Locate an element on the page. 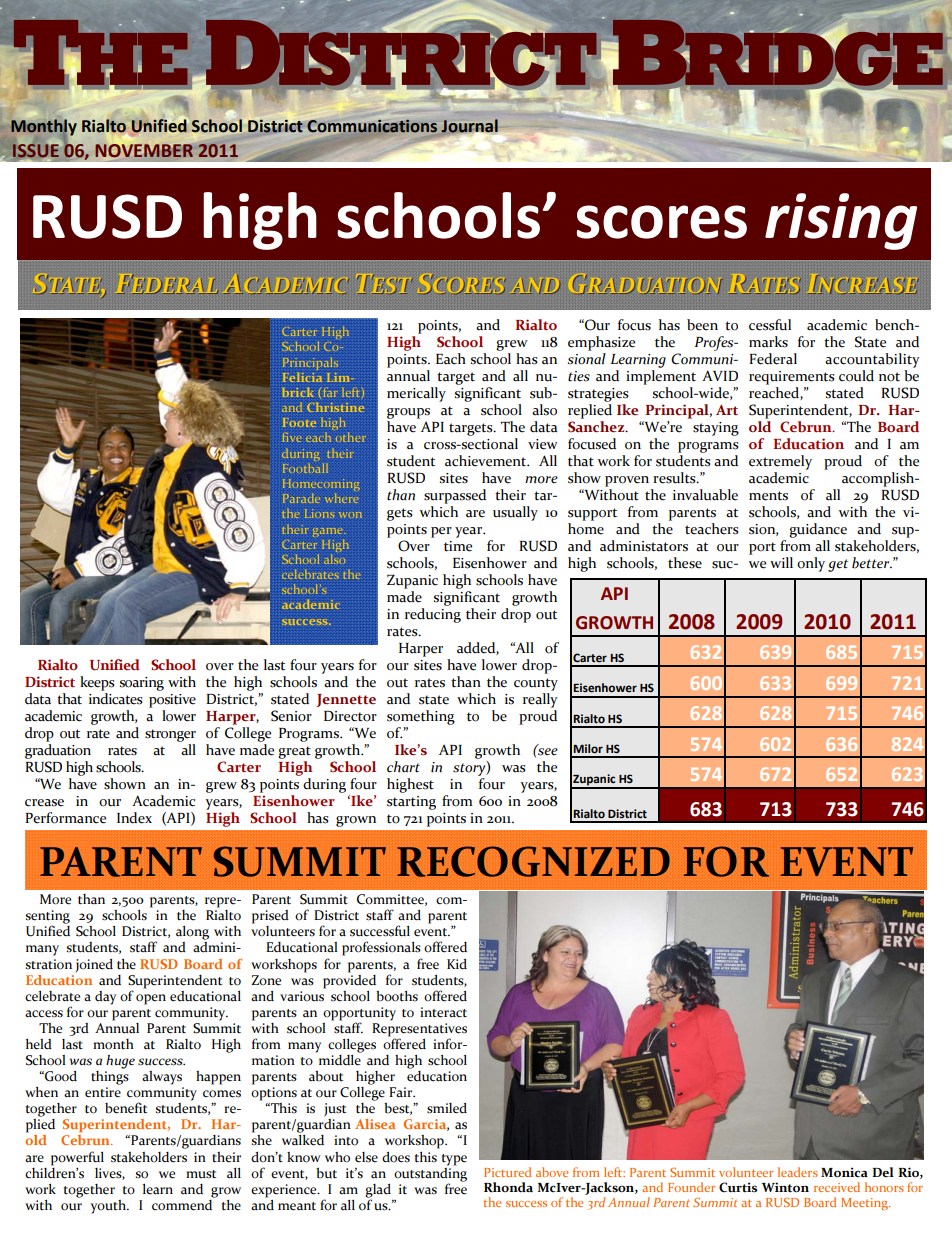 This page has height=1233, width=952. county is located at coordinates (536, 684).
